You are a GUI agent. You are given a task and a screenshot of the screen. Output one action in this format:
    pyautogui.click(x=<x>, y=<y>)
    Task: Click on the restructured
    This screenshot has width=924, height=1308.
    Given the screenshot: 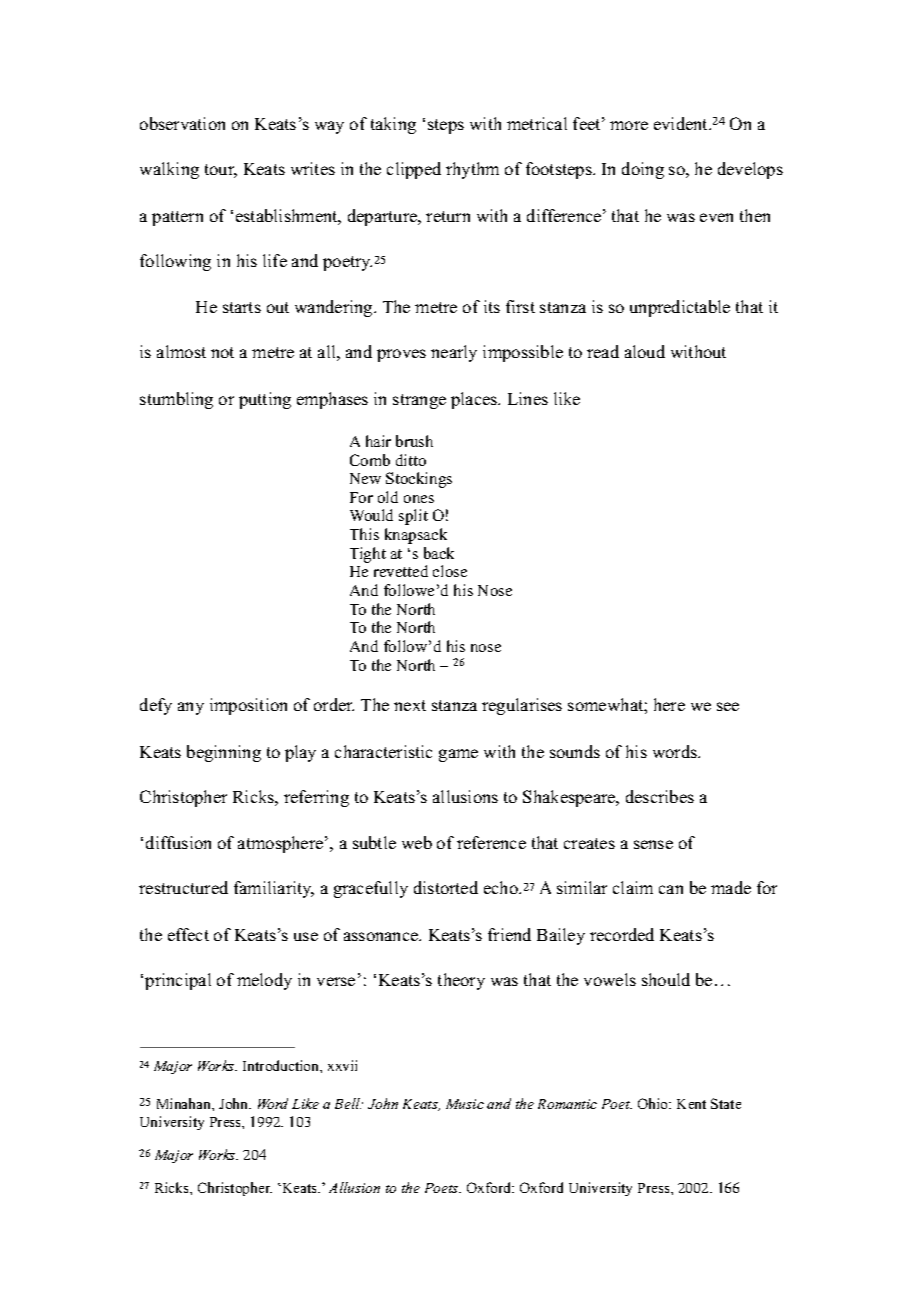 What is the action you would take?
    pyautogui.click(x=183, y=887)
